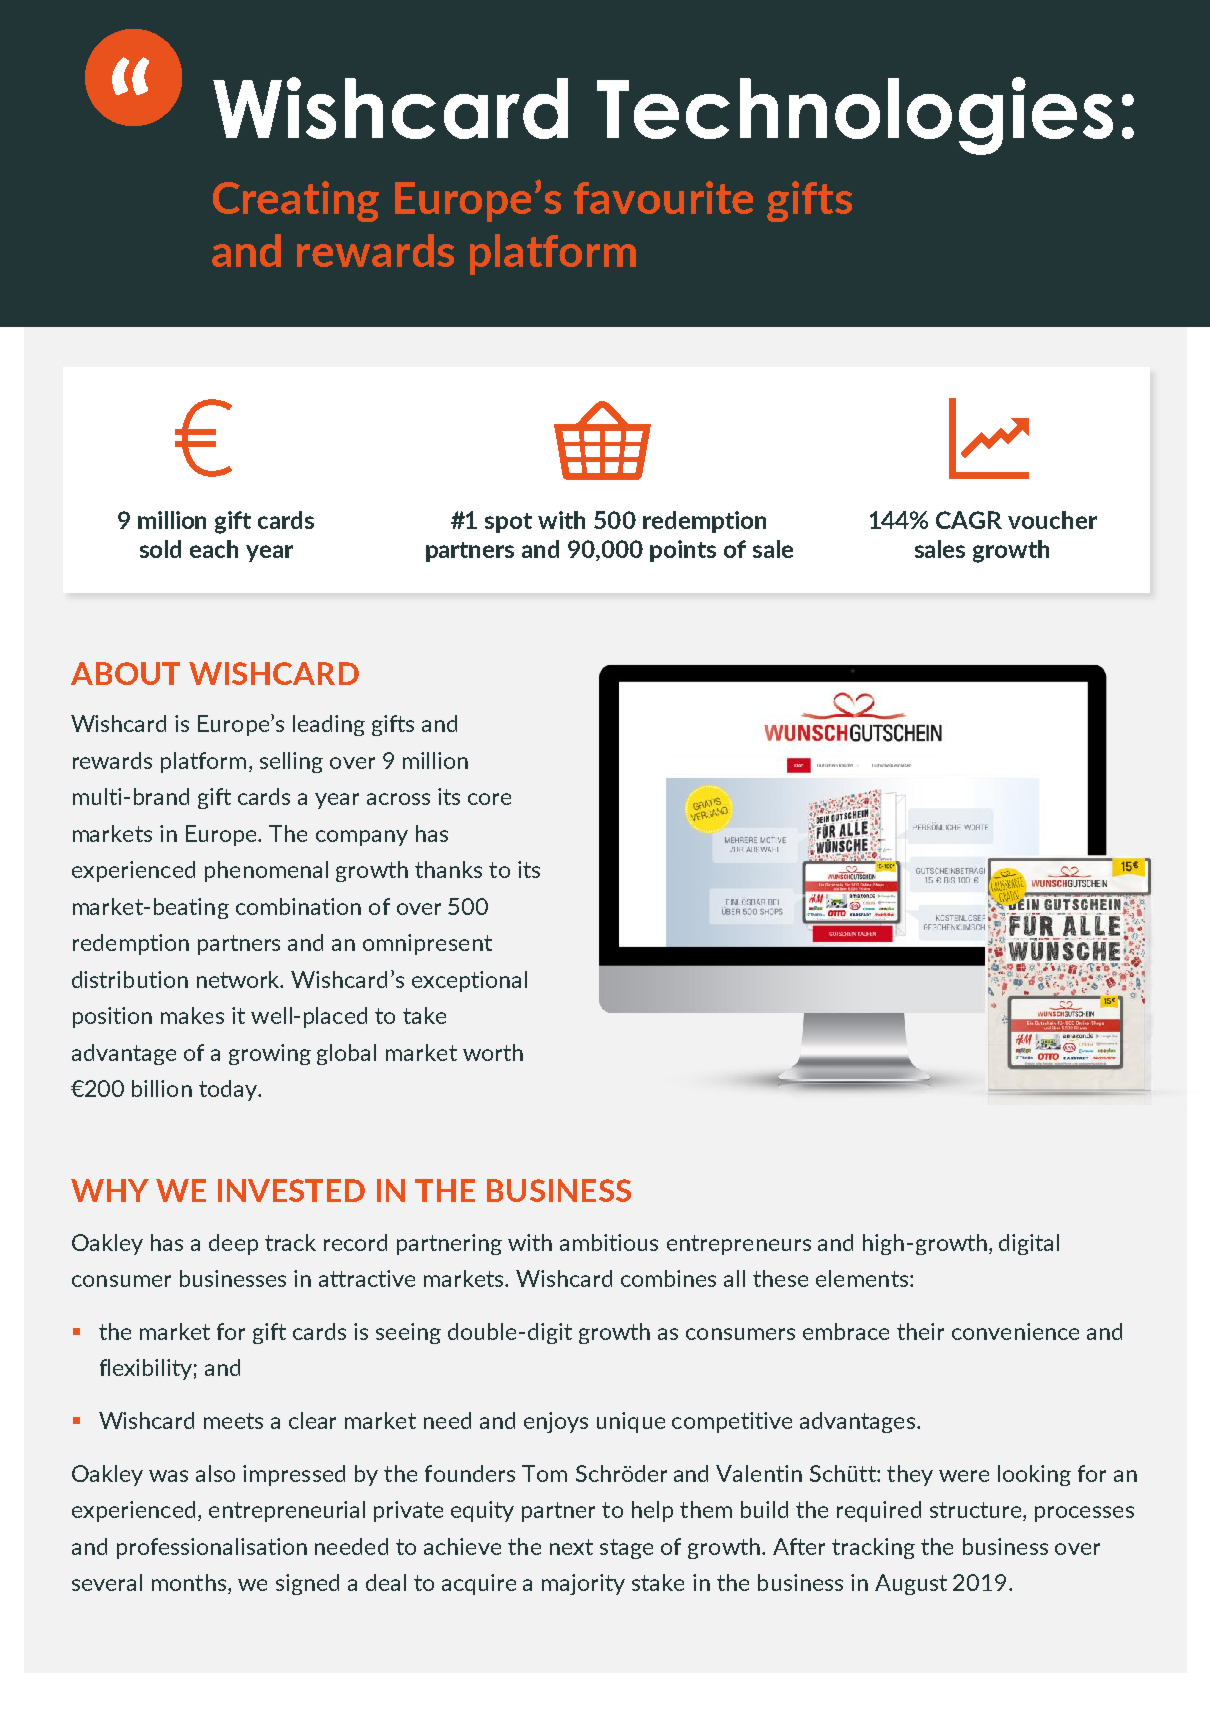  Describe the element at coordinates (969, 520) in the document. I see `CAGR` at that location.
